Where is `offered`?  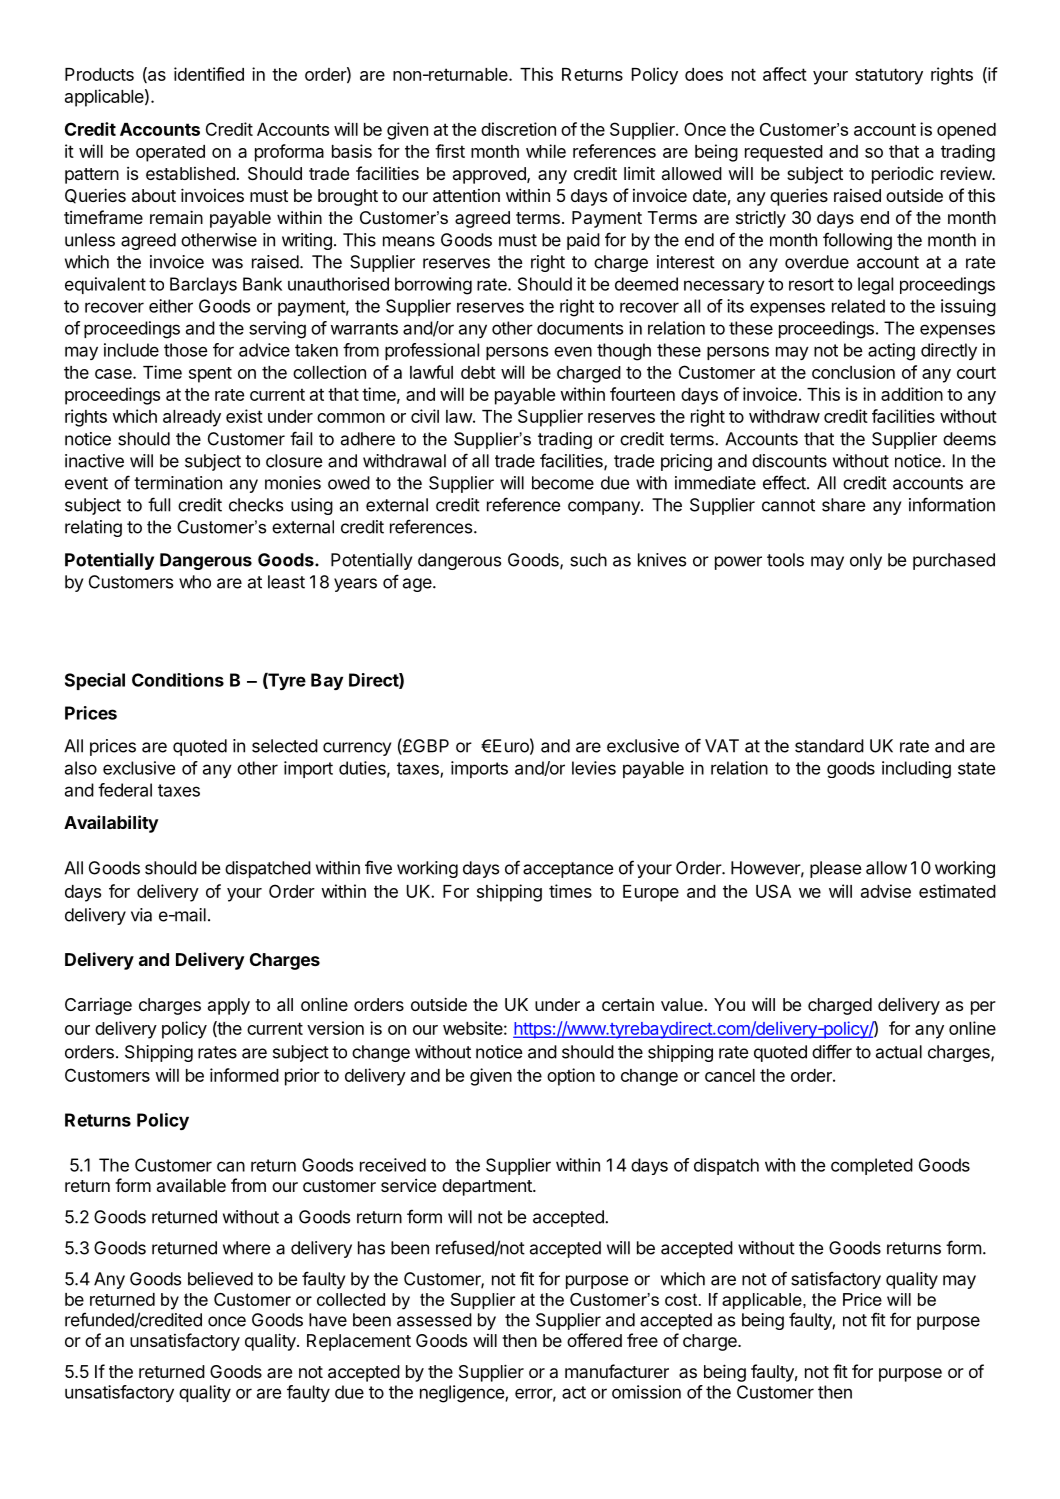 offered is located at coordinates (594, 1340).
